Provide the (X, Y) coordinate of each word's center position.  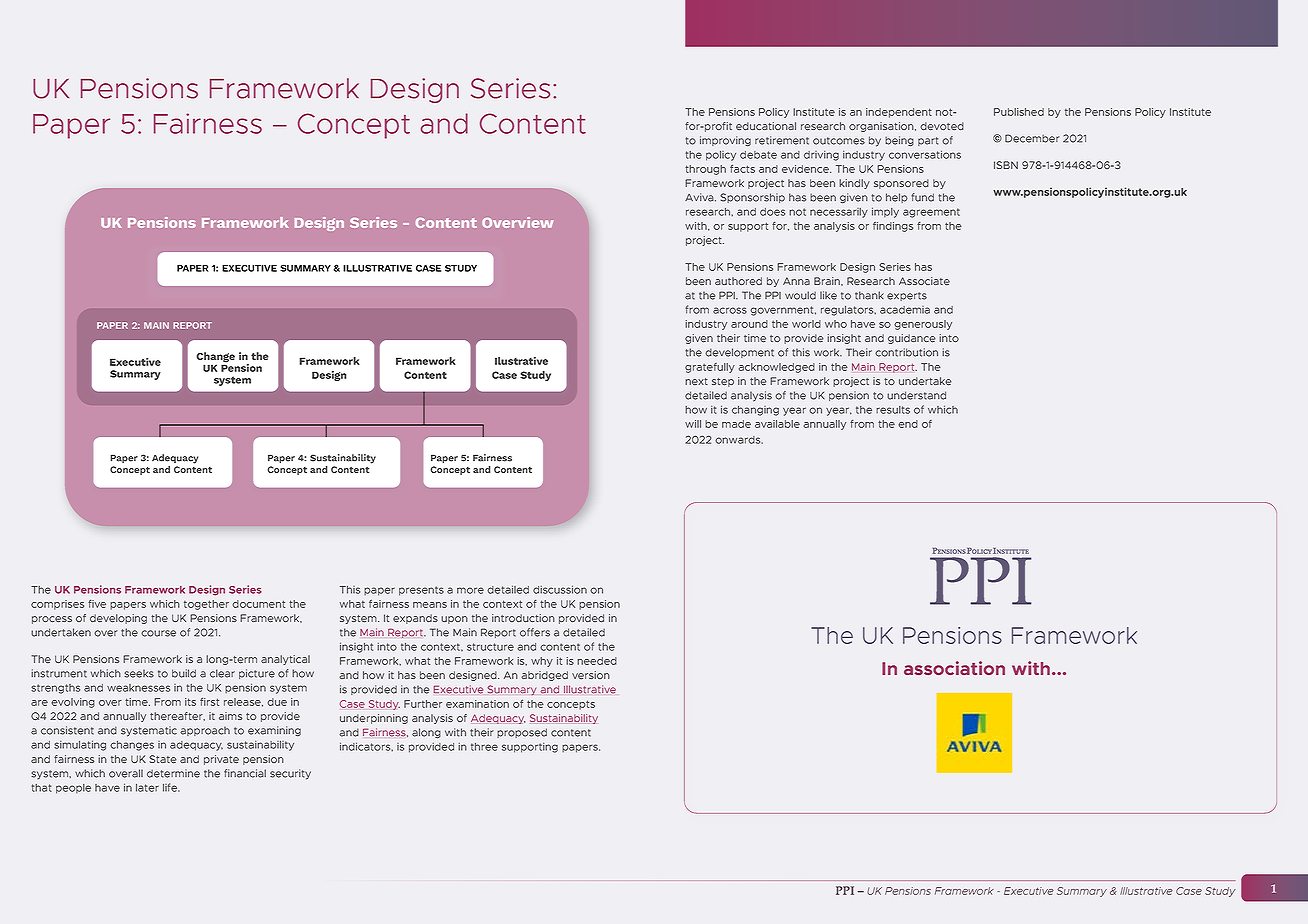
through (705, 170)
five (97, 604)
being (899, 141)
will (693, 424)
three (484, 747)
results (893, 410)
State (163, 759)
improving (725, 141)
